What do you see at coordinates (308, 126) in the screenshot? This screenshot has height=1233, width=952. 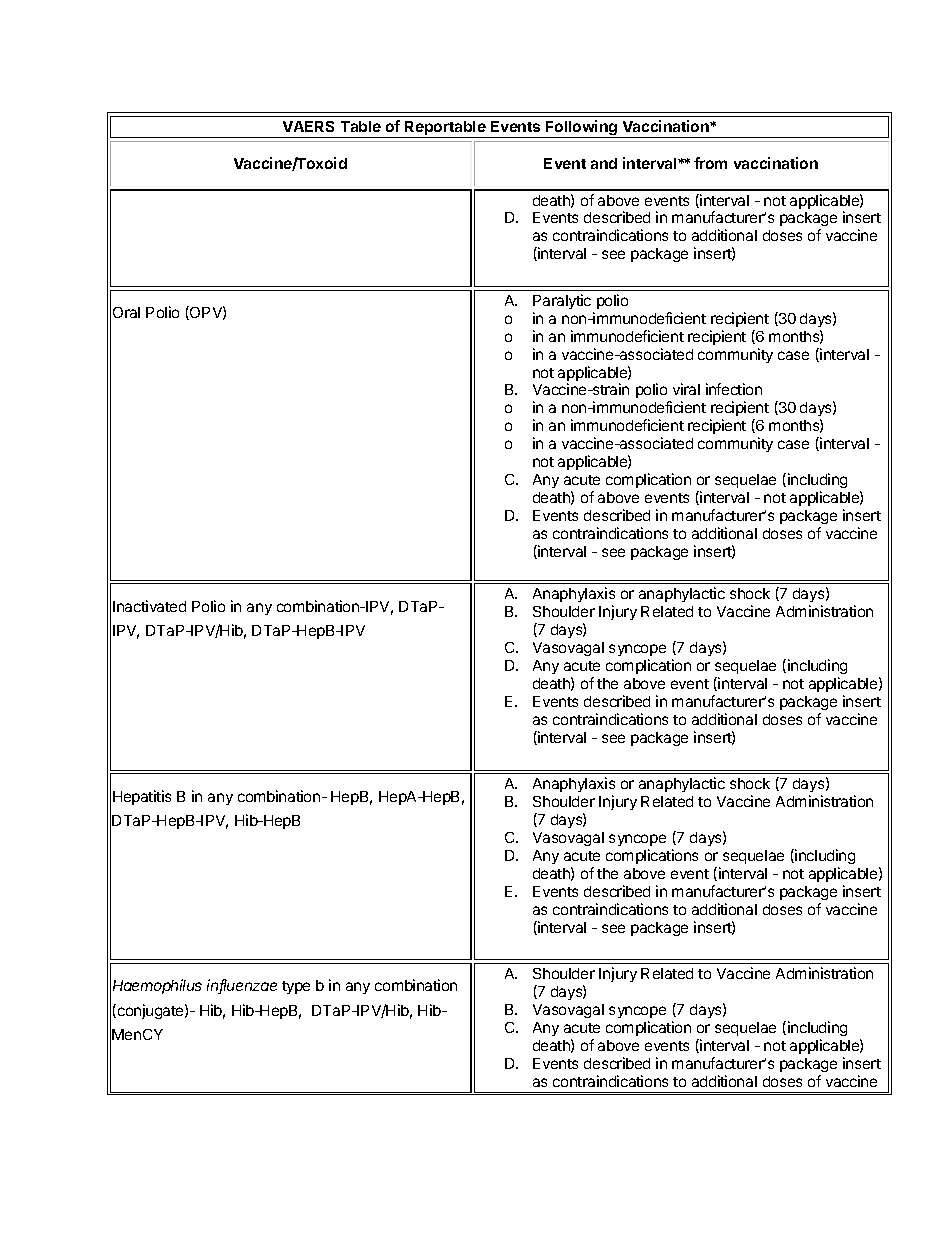 I see `VAERS` at bounding box center [308, 126].
